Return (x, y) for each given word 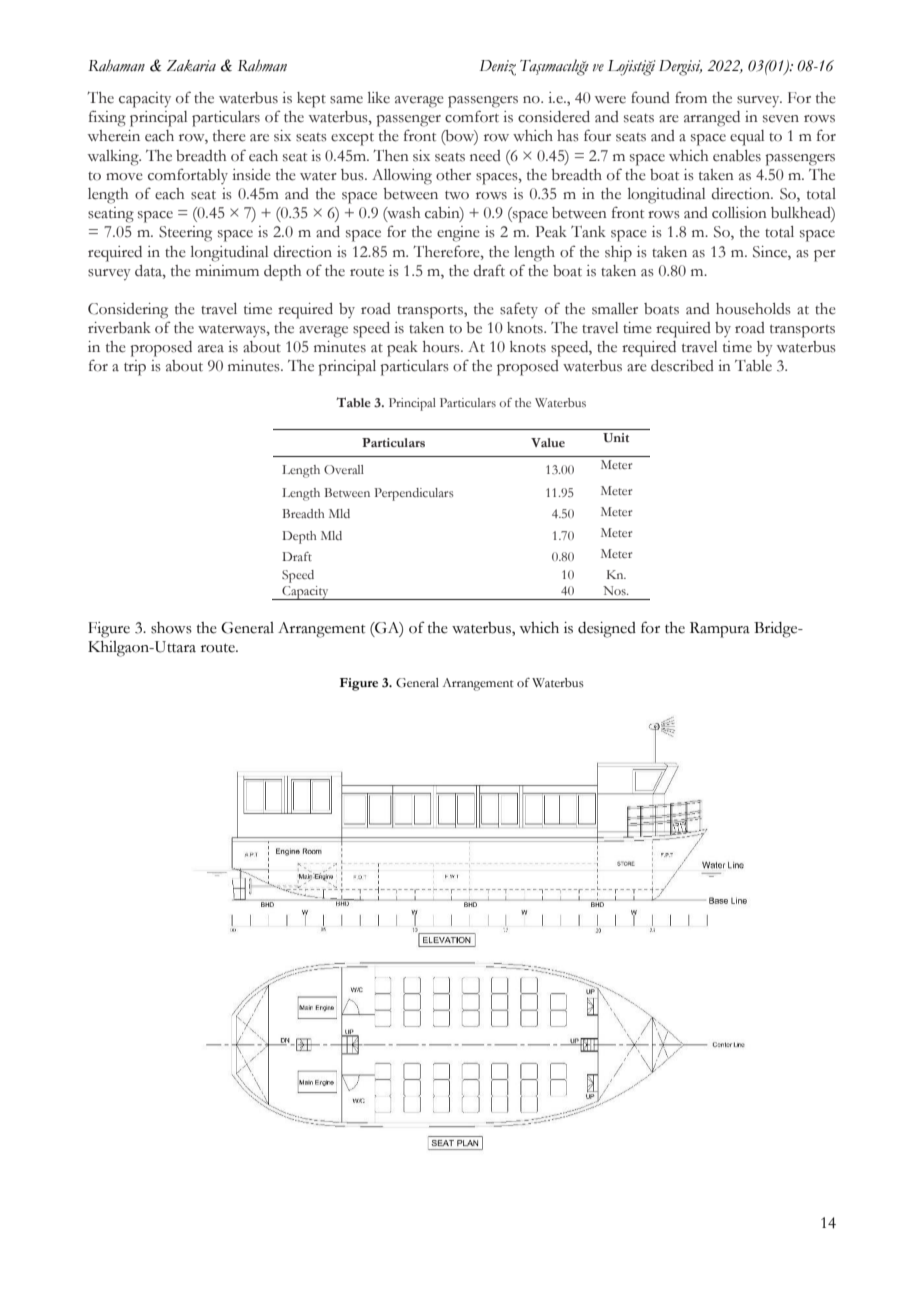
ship (618, 254)
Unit (616, 438)
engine (458, 234)
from (691, 97)
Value (548, 442)
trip (135, 368)
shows (171, 628)
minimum (227, 271)
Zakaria (191, 66)
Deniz (498, 68)
